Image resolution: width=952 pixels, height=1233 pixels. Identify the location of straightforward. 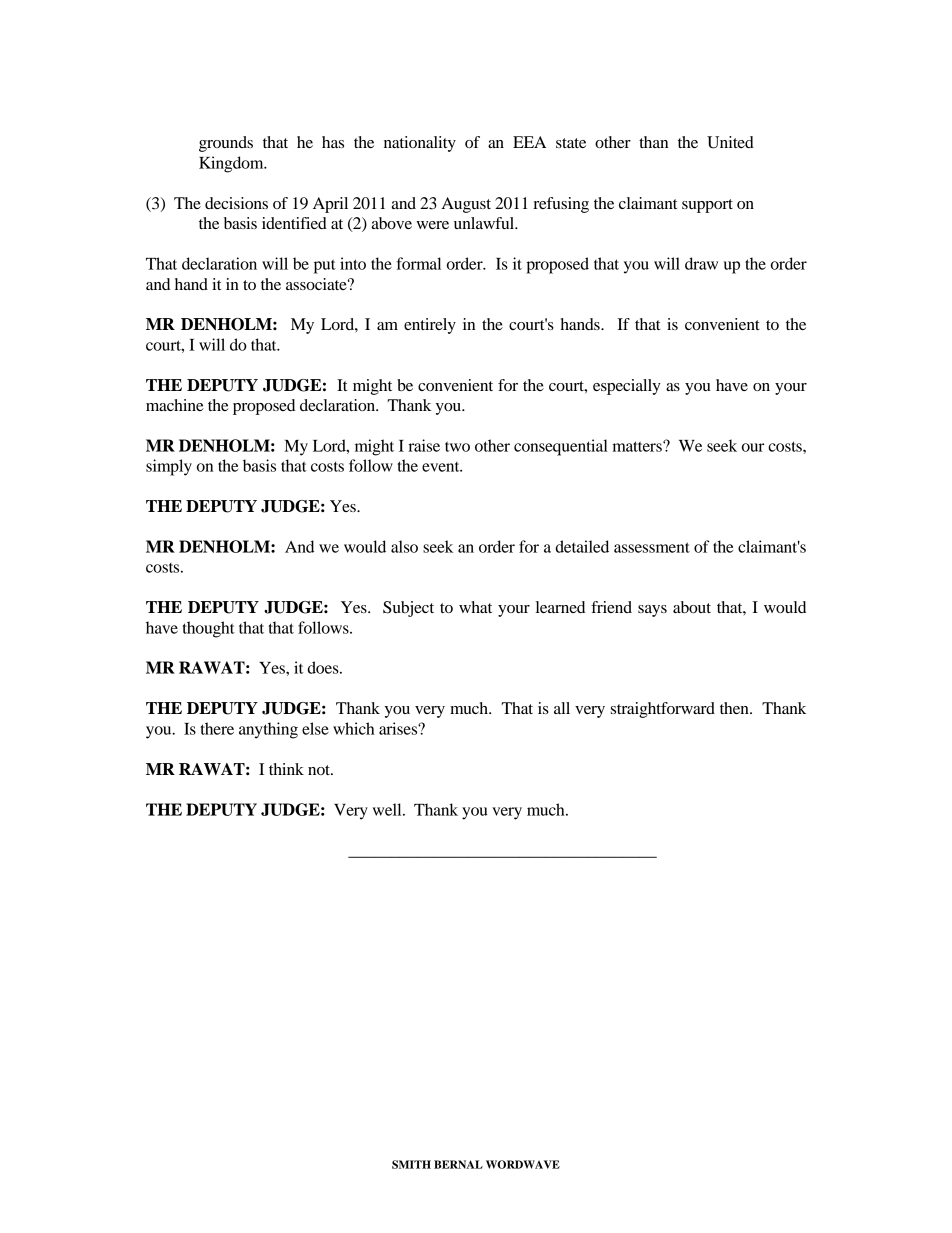
(663, 710).
